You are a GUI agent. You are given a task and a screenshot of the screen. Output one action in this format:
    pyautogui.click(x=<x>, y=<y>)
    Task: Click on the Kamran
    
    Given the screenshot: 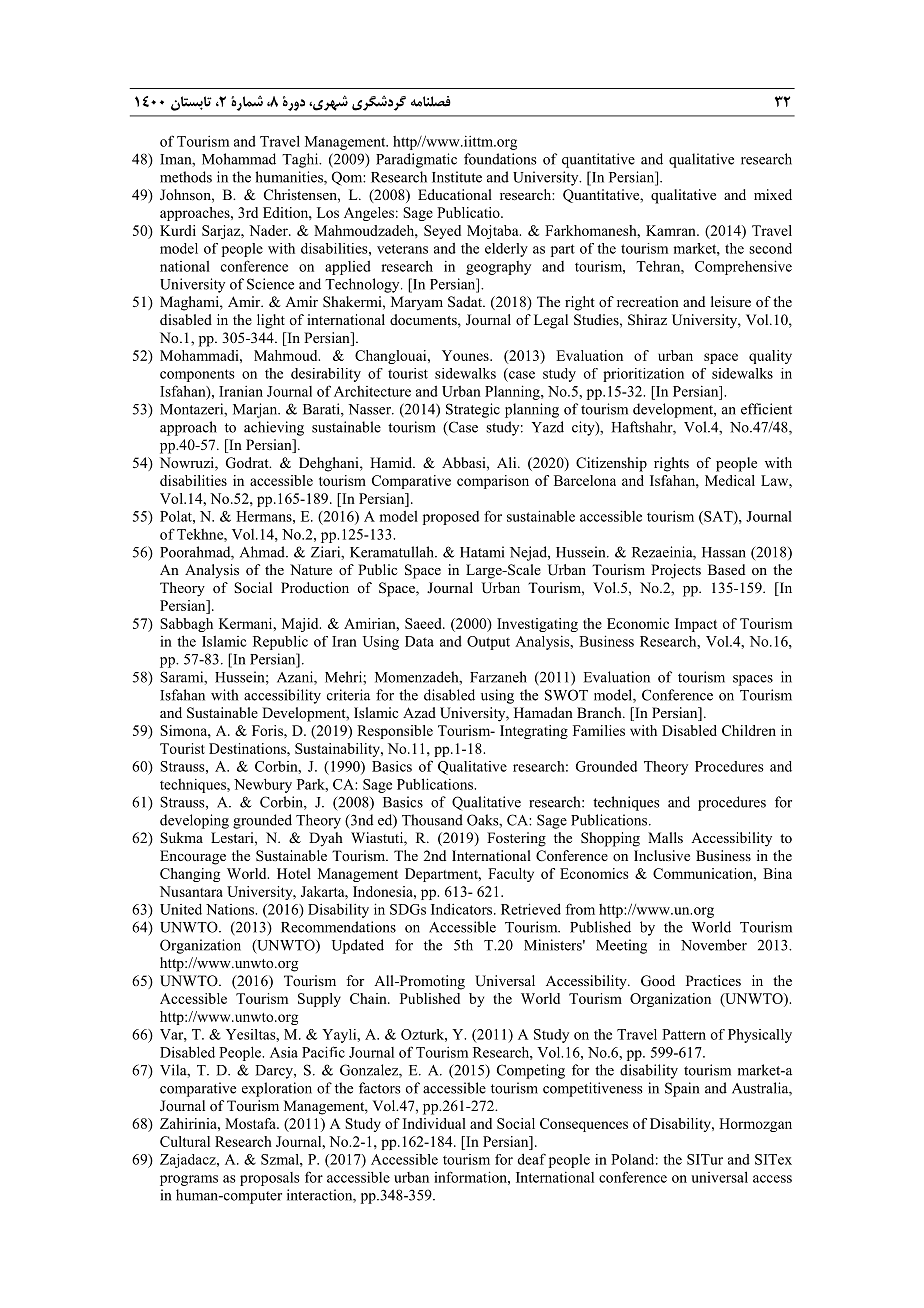 What is the action you would take?
    pyautogui.click(x=672, y=230)
